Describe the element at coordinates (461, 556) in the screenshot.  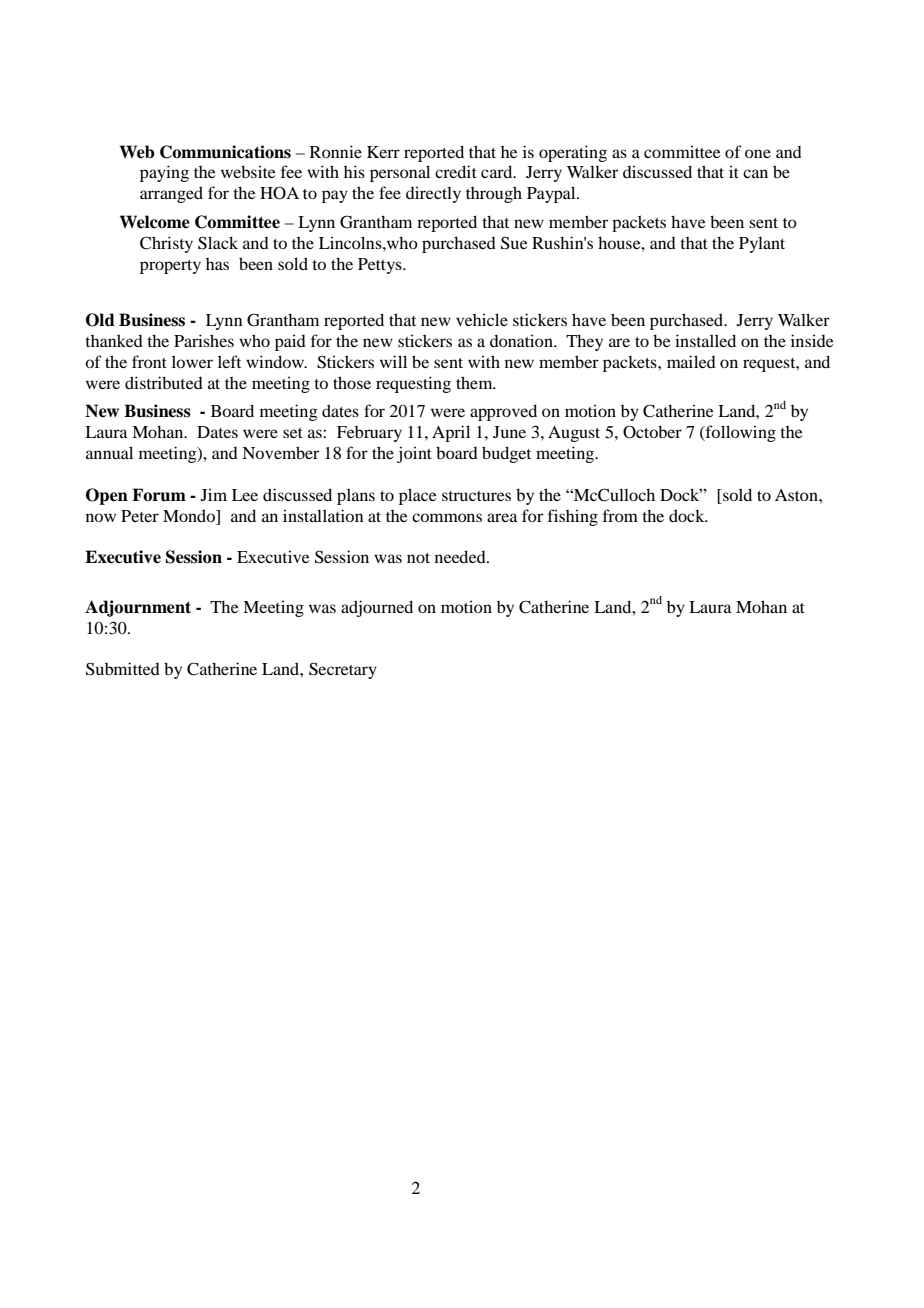
I see `needed` at that location.
